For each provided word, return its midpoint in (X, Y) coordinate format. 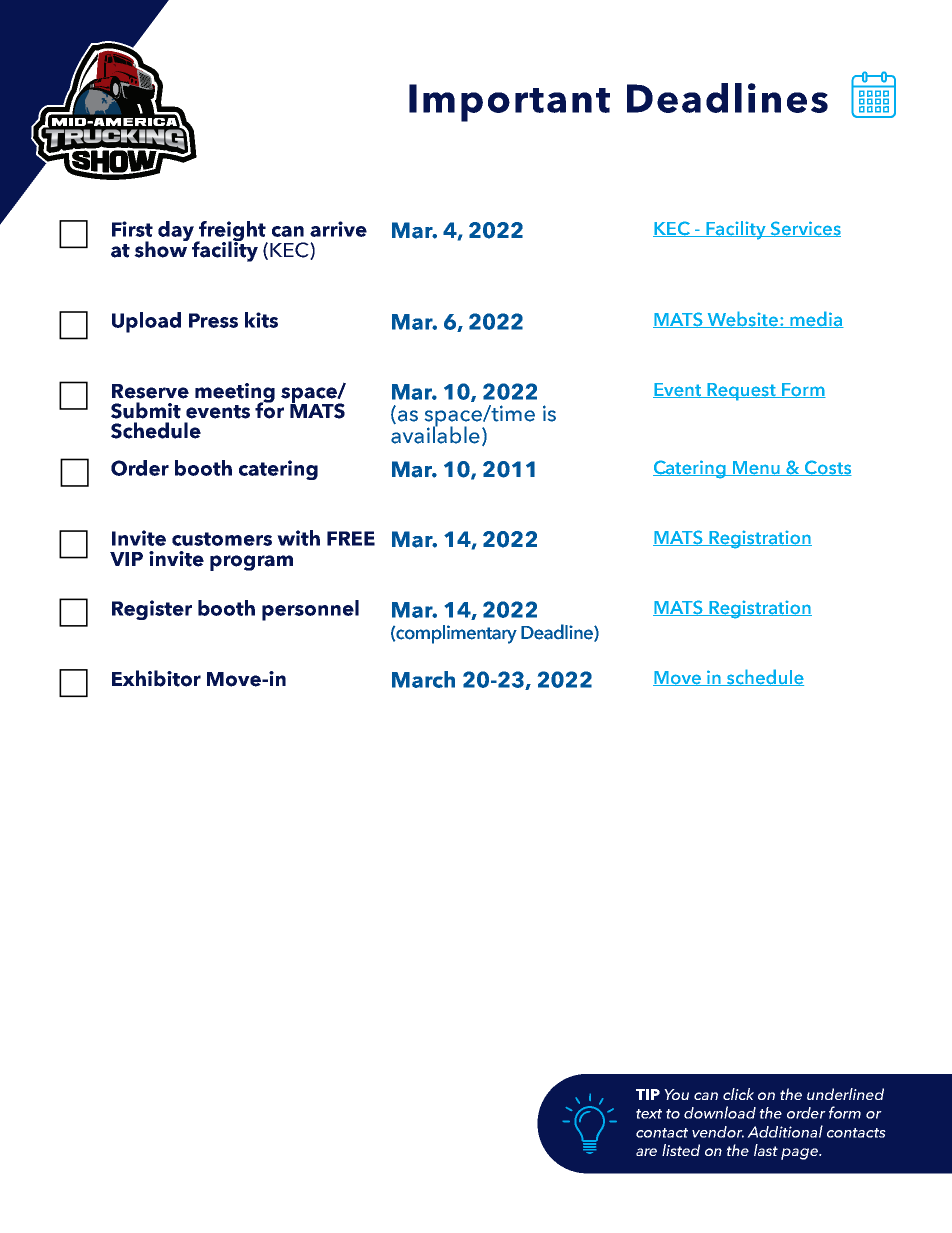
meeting (235, 394)
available (435, 434)
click (738, 1094)
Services (804, 229)
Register (152, 610)
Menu (756, 468)
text (649, 1114)
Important (509, 103)
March (423, 679)
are (646, 1152)
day (177, 232)
